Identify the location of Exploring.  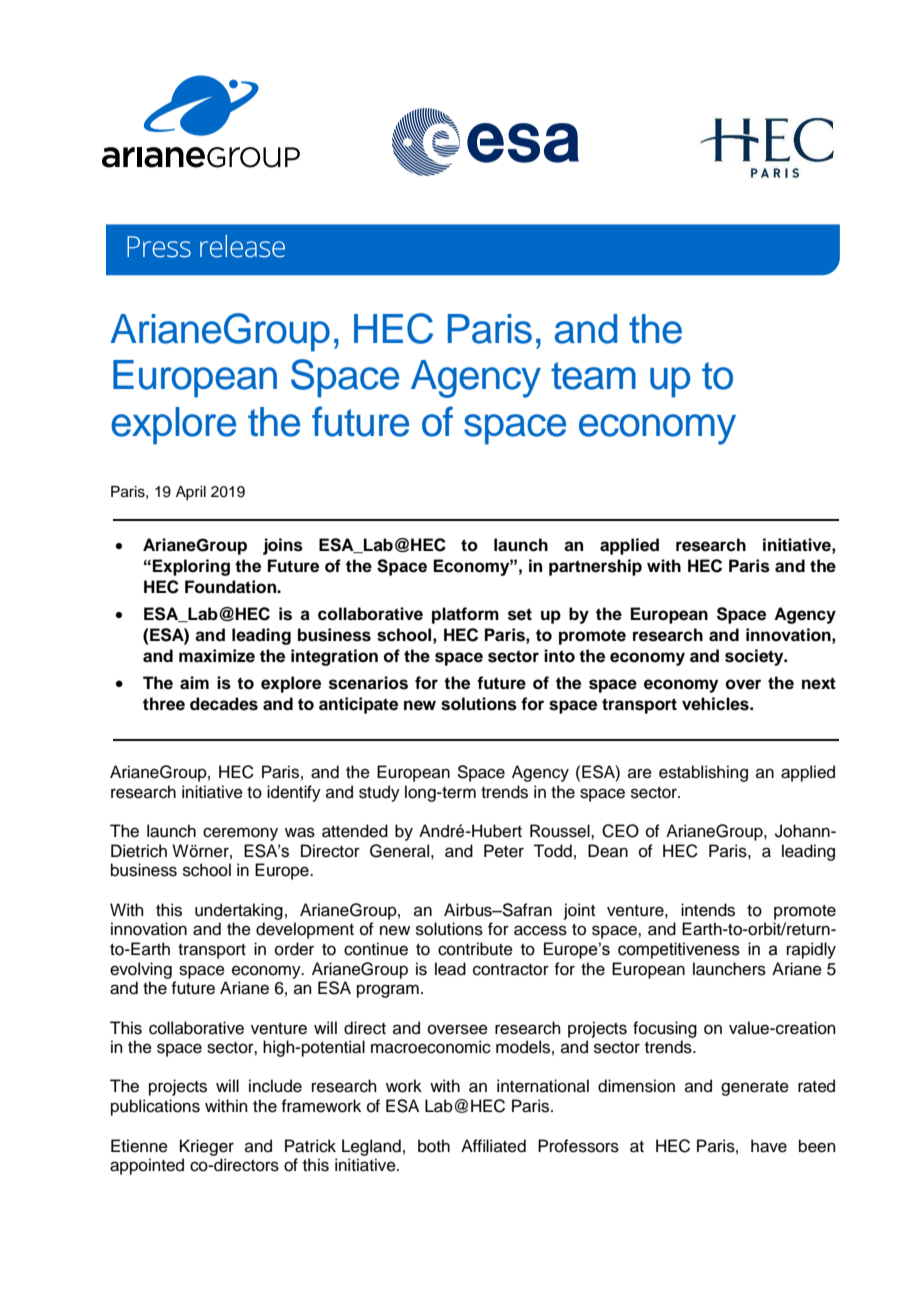
(191, 567).
